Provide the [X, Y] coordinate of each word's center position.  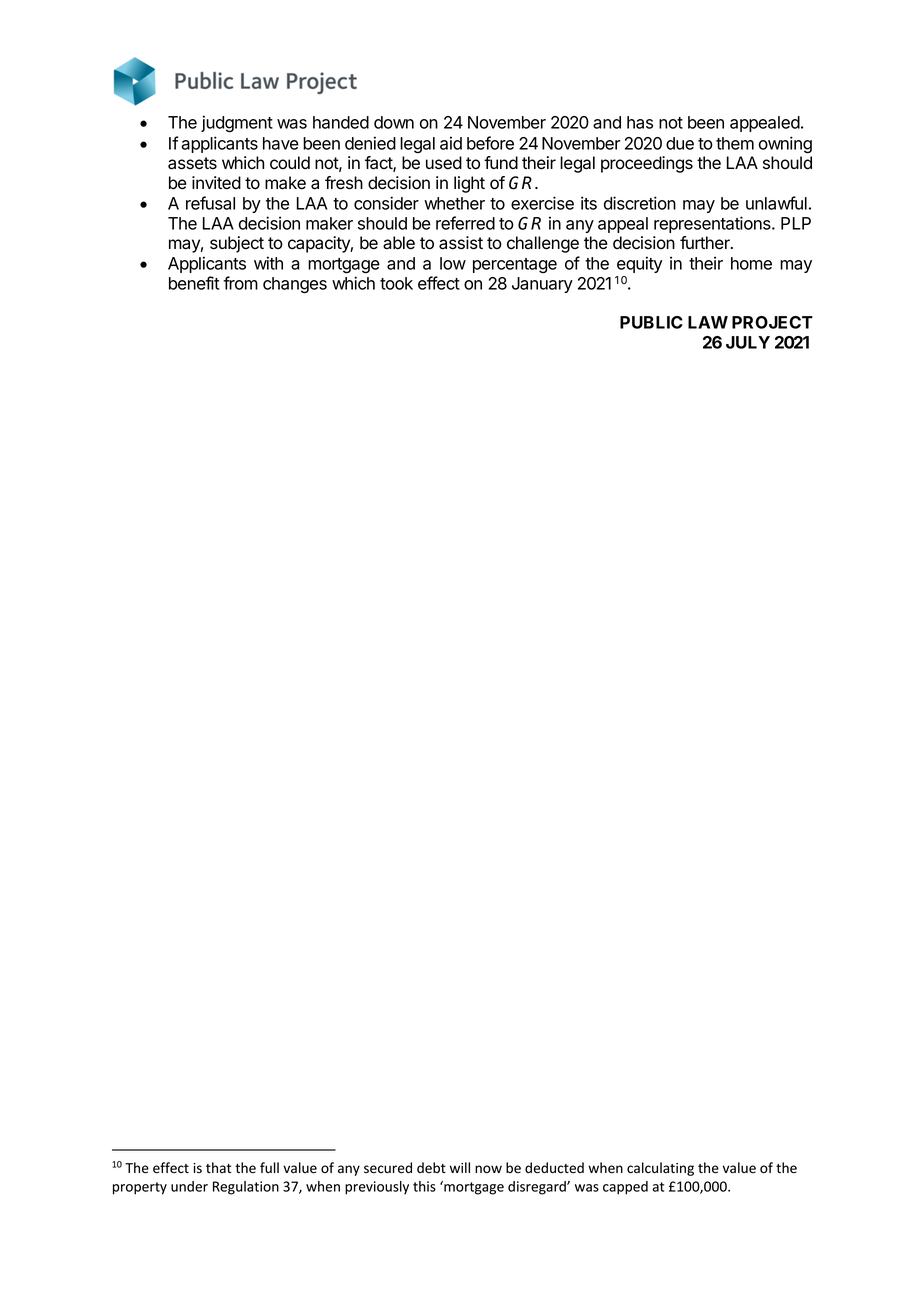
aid [451, 143]
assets [192, 163]
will [460, 1167]
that [218, 1167]
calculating [660, 1169]
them [735, 143]
